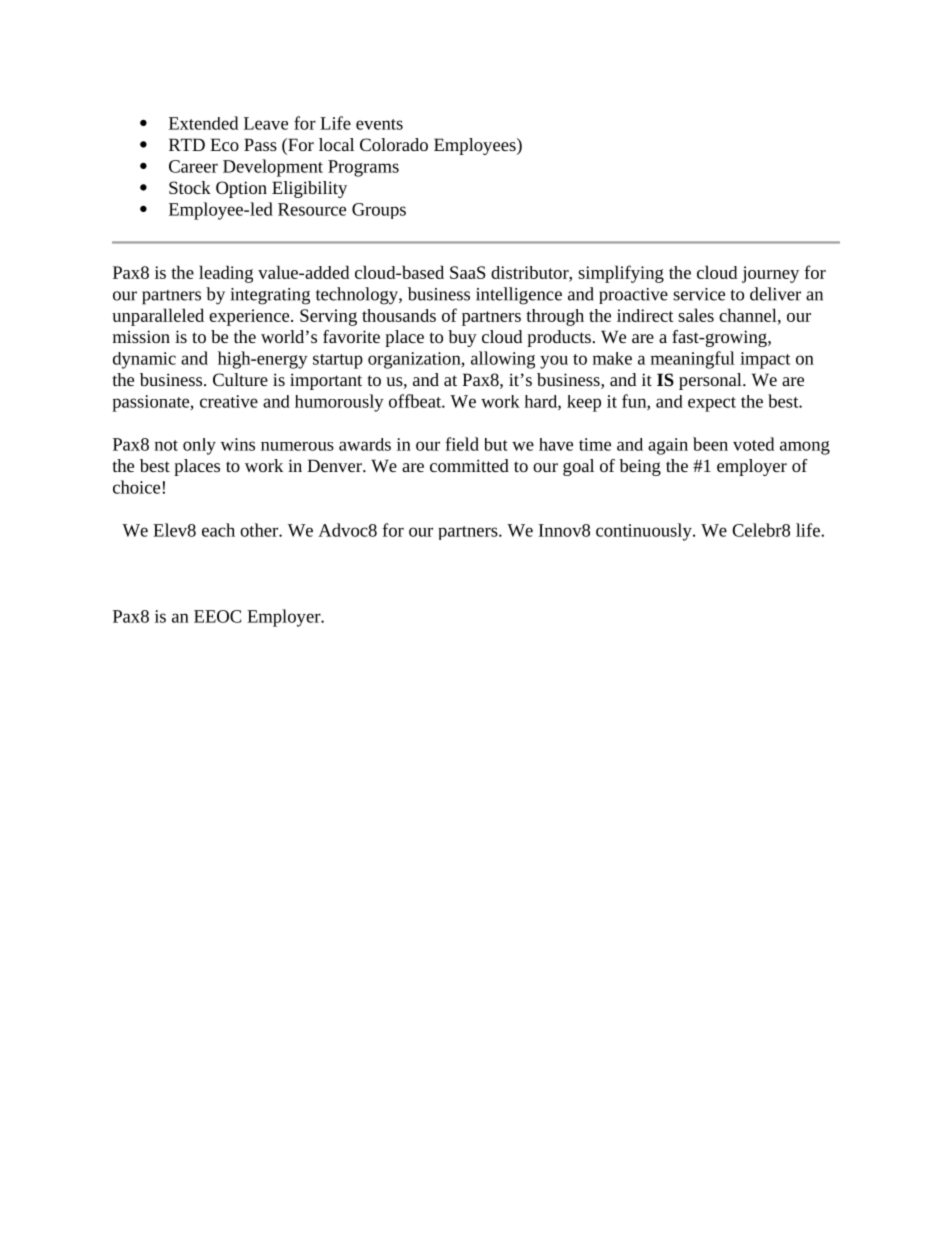 This screenshot has height=1233, width=952. I want to click on personal, so click(711, 381).
